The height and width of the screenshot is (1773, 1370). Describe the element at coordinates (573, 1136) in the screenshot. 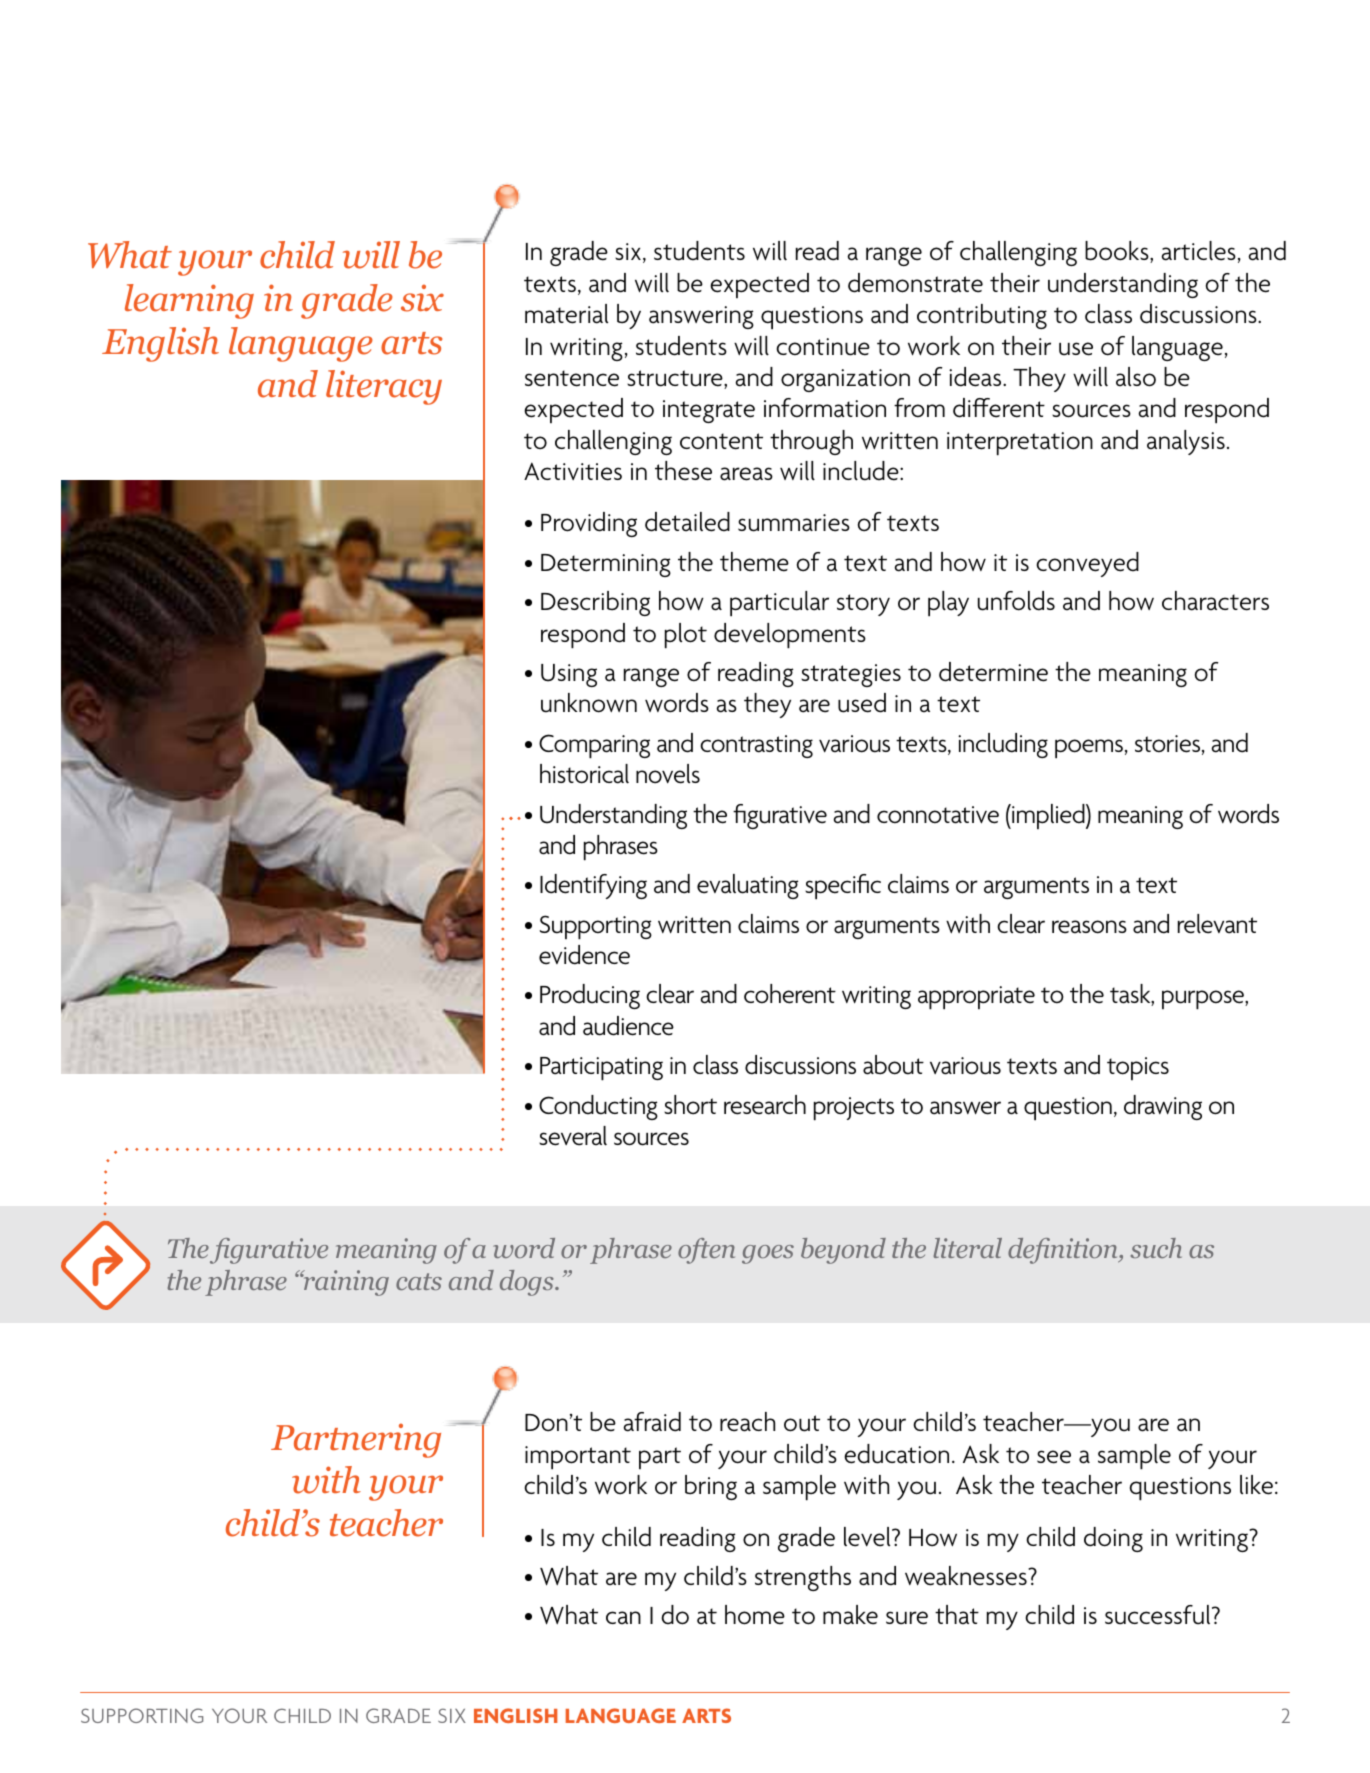

I see `several` at that location.
